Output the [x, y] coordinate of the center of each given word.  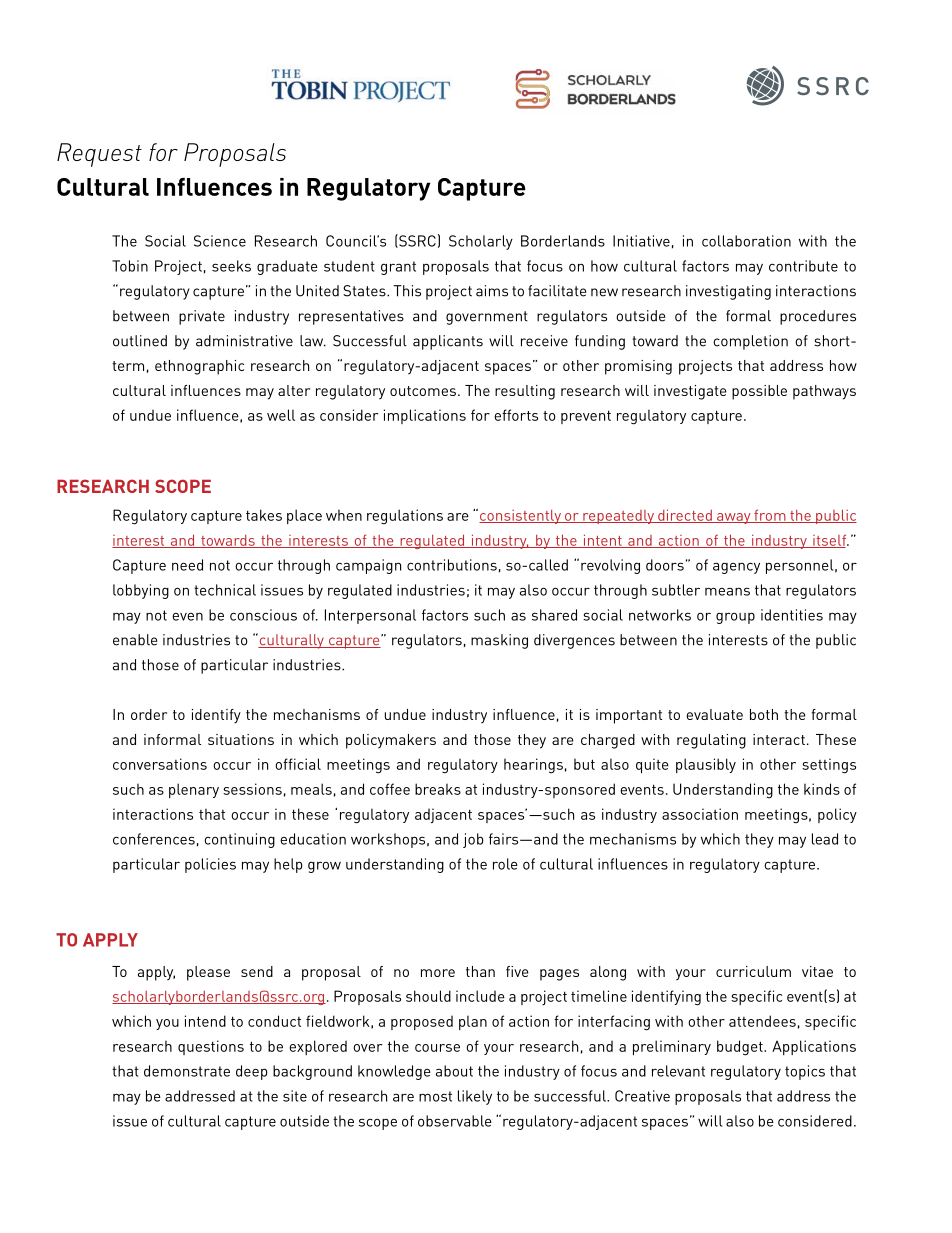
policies [210, 865]
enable [135, 640]
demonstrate [187, 1071]
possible [759, 392]
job [473, 840]
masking [499, 641]
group [735, 618]
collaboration [746, 241]
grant [398, 268]
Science [220, 241]
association [700, 814]
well [281, 415]
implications [425, 416]
